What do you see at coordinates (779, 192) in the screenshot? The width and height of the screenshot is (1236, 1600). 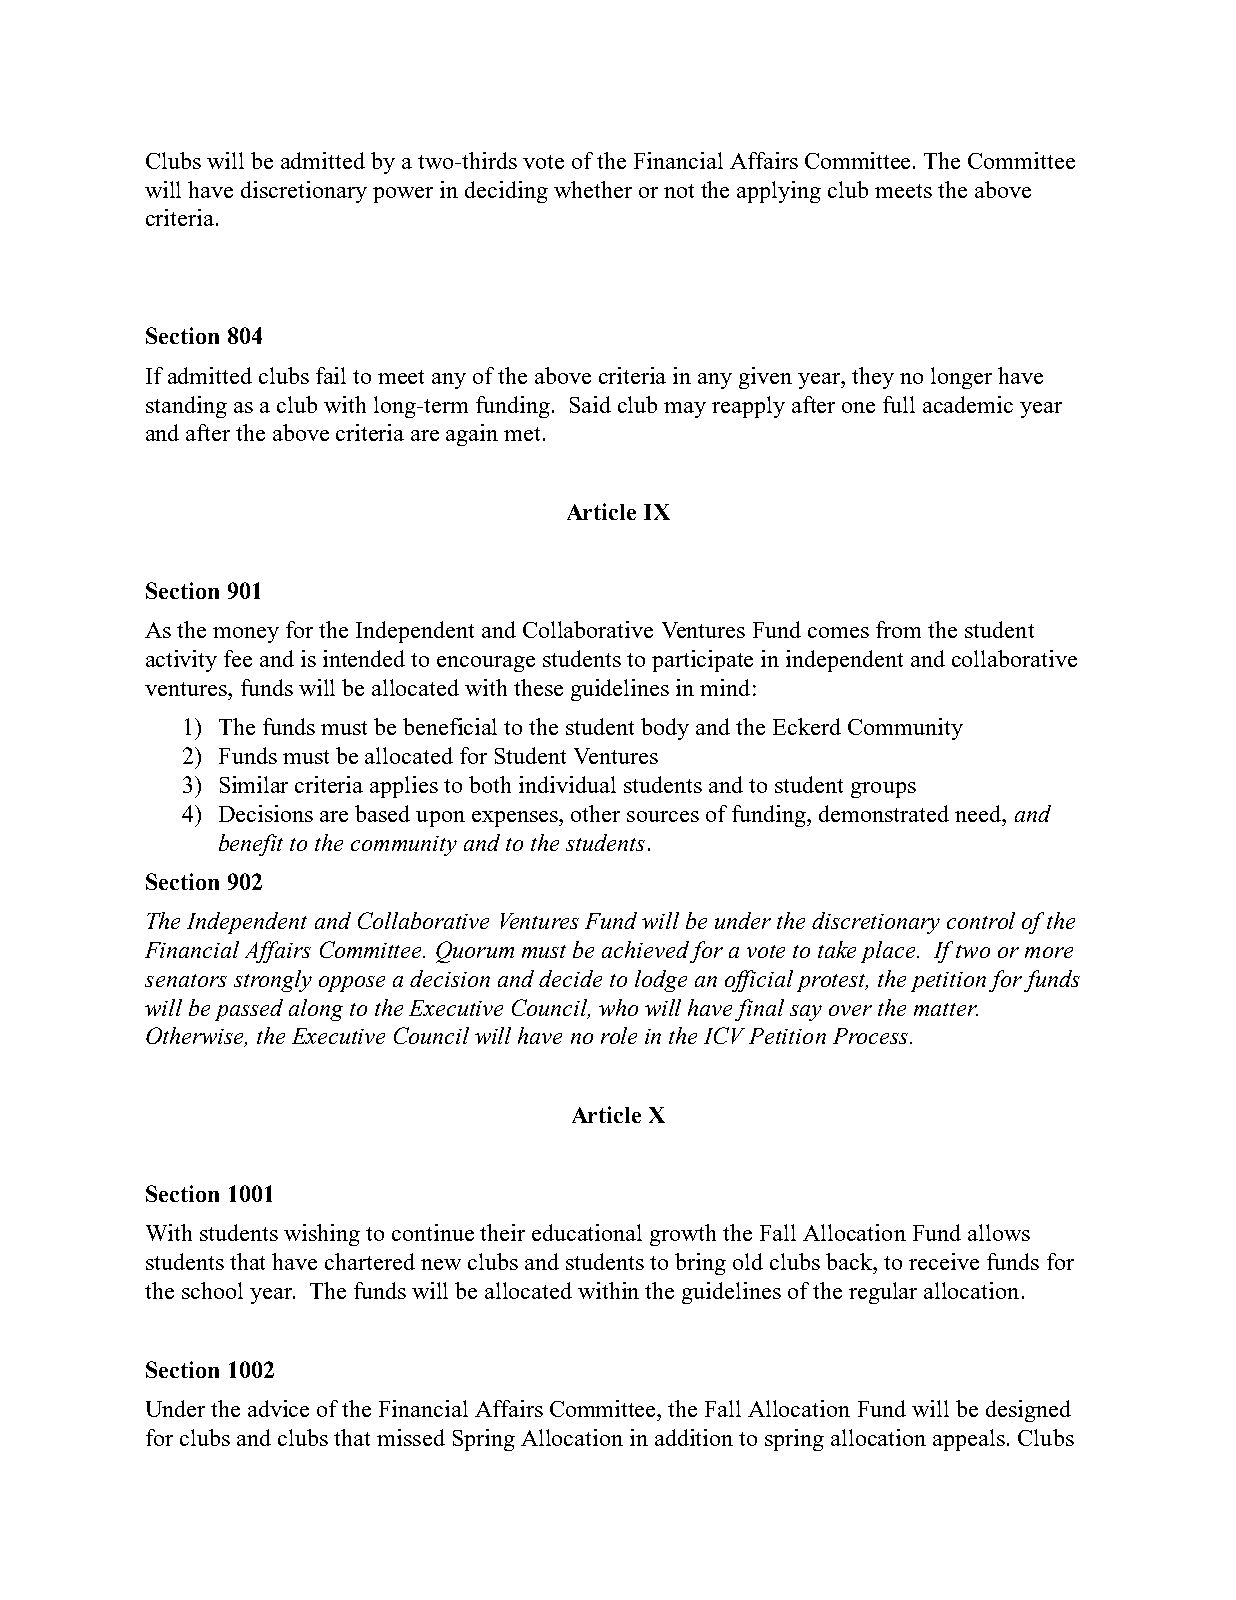 I see `applying` at bounding box center [779, 192].
